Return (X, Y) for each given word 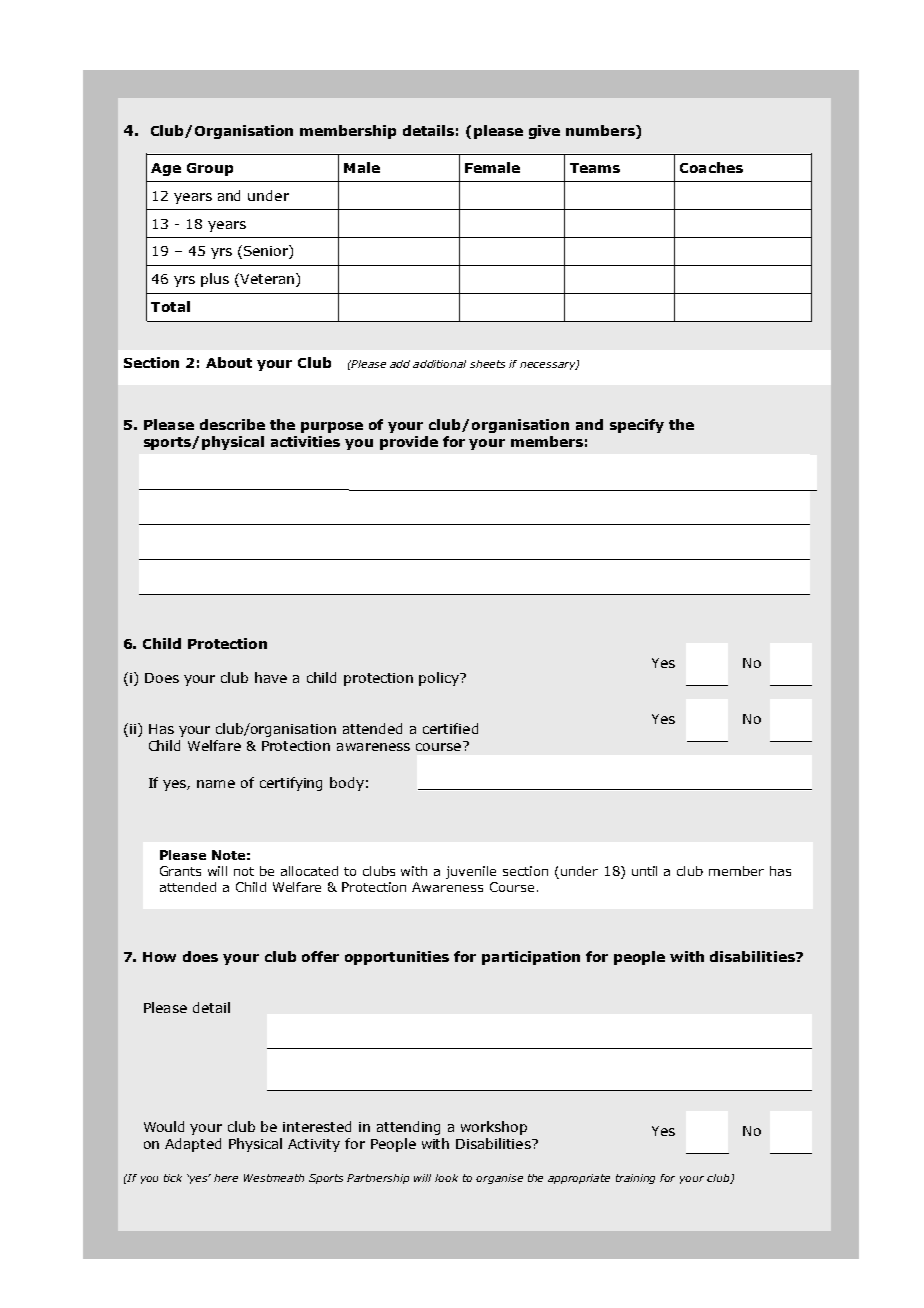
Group (210, 169)
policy (440, 679)
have (271, 677)
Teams (595, 168)
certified (450, 728)
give (544, 132)
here (226, 1178)
